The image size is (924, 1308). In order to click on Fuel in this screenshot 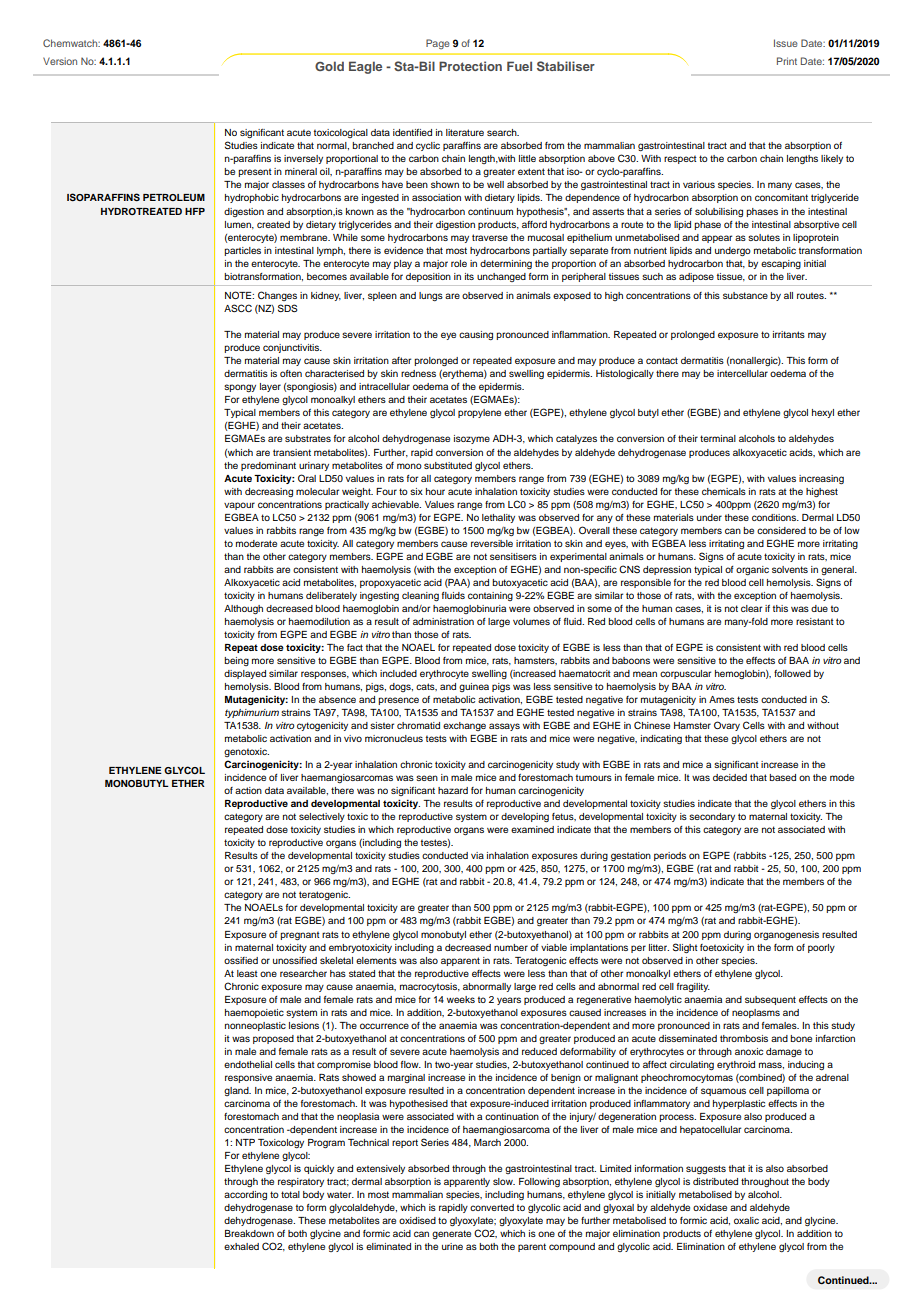, I will do `click(519, 66)`.
